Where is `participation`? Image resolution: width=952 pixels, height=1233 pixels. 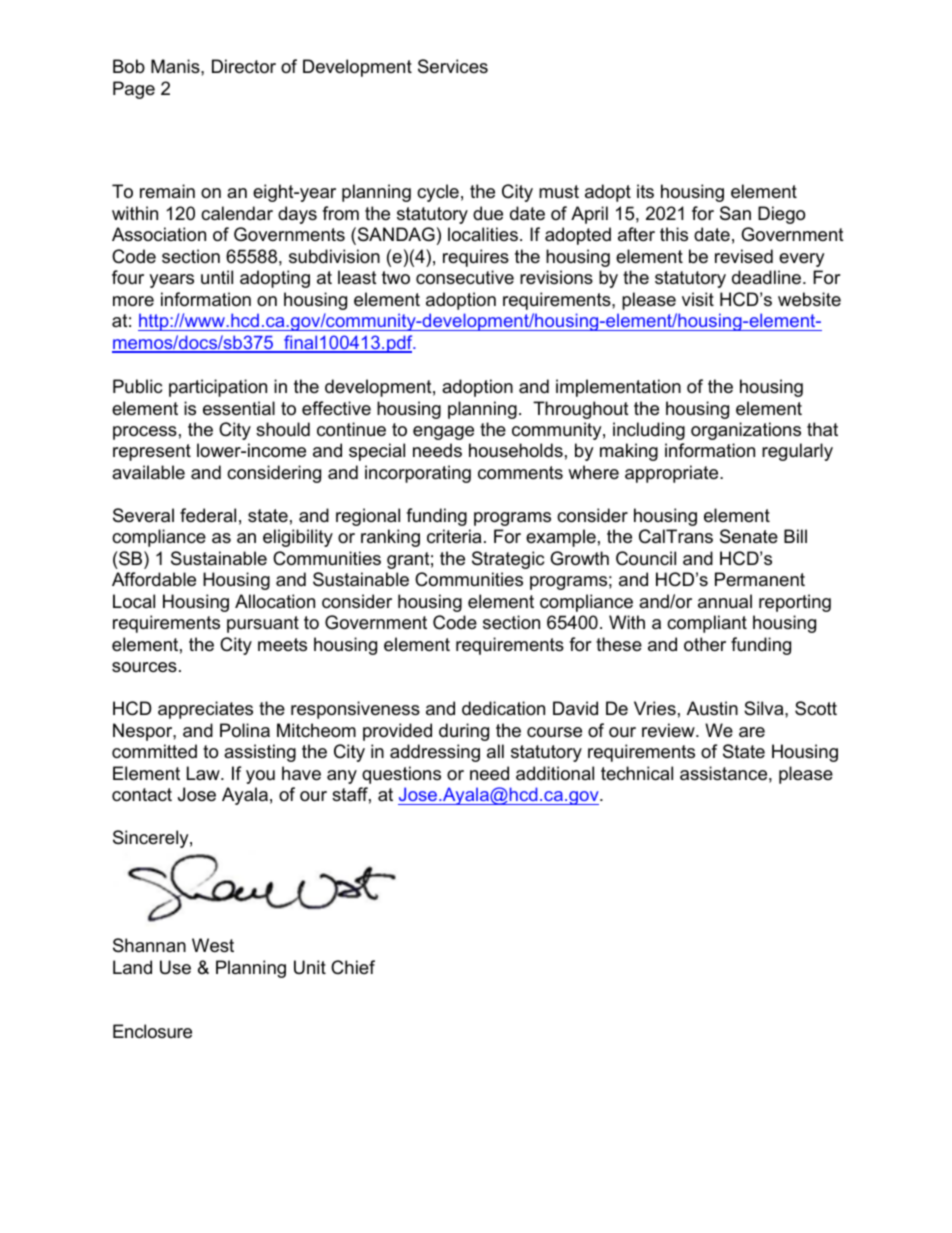
participation is located at coordinates (218, 388).
